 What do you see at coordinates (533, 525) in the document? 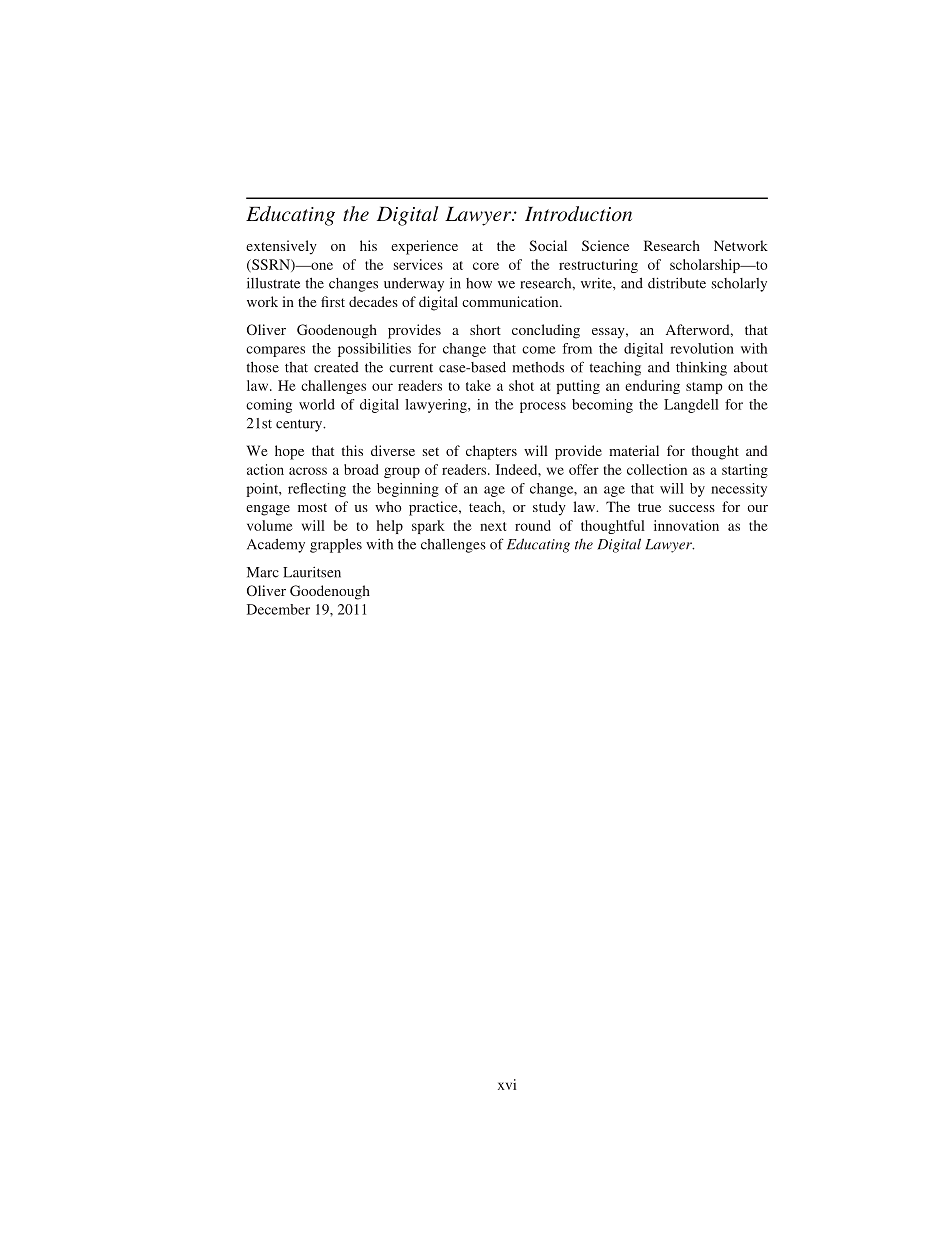
I see `round` at bounding box center [533, 525].
